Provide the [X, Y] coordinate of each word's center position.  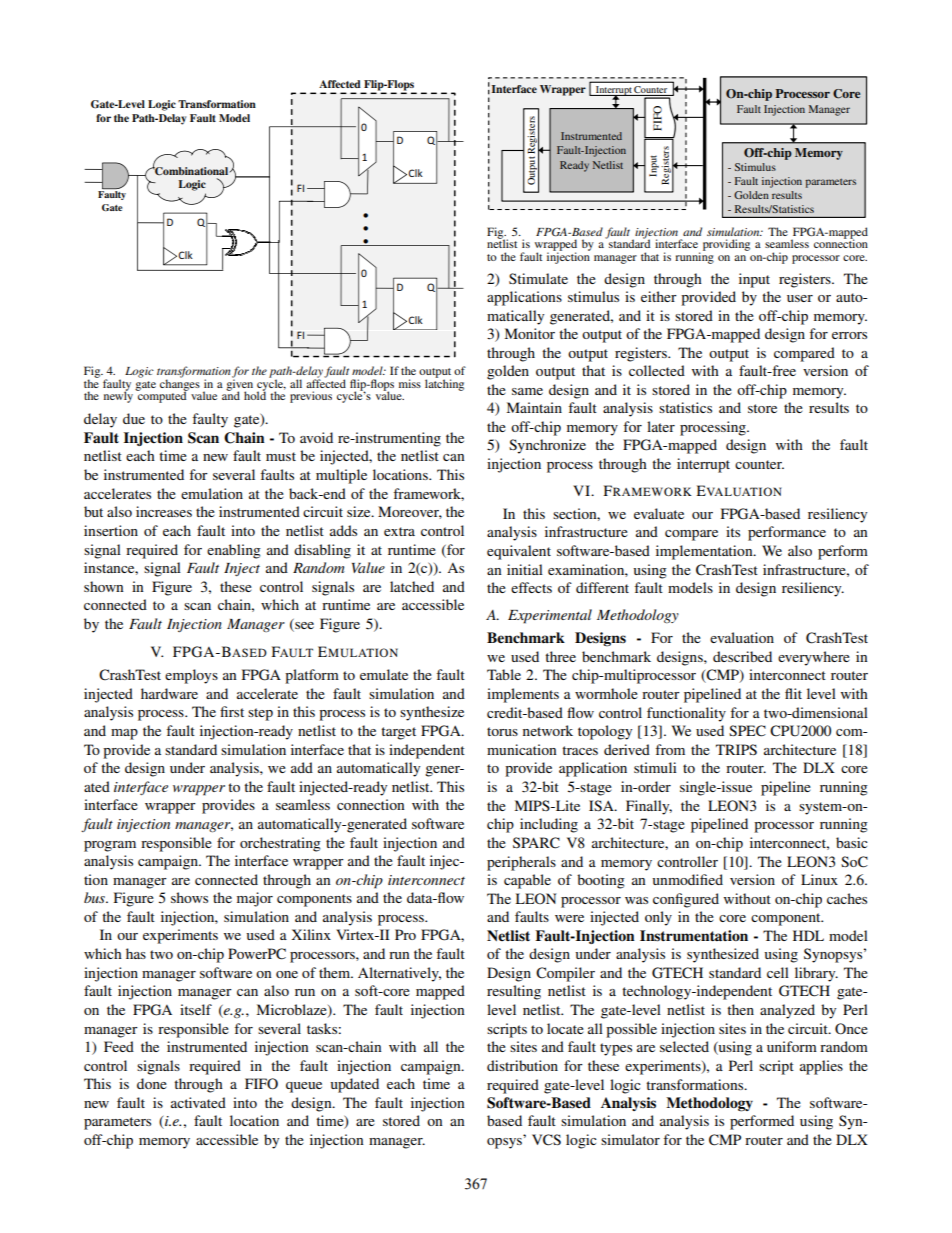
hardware [169, 693]
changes [180, 385]
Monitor [530, 333]
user [800, 298]
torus [502, 731]
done [152, 1083]
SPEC [747, 731]
